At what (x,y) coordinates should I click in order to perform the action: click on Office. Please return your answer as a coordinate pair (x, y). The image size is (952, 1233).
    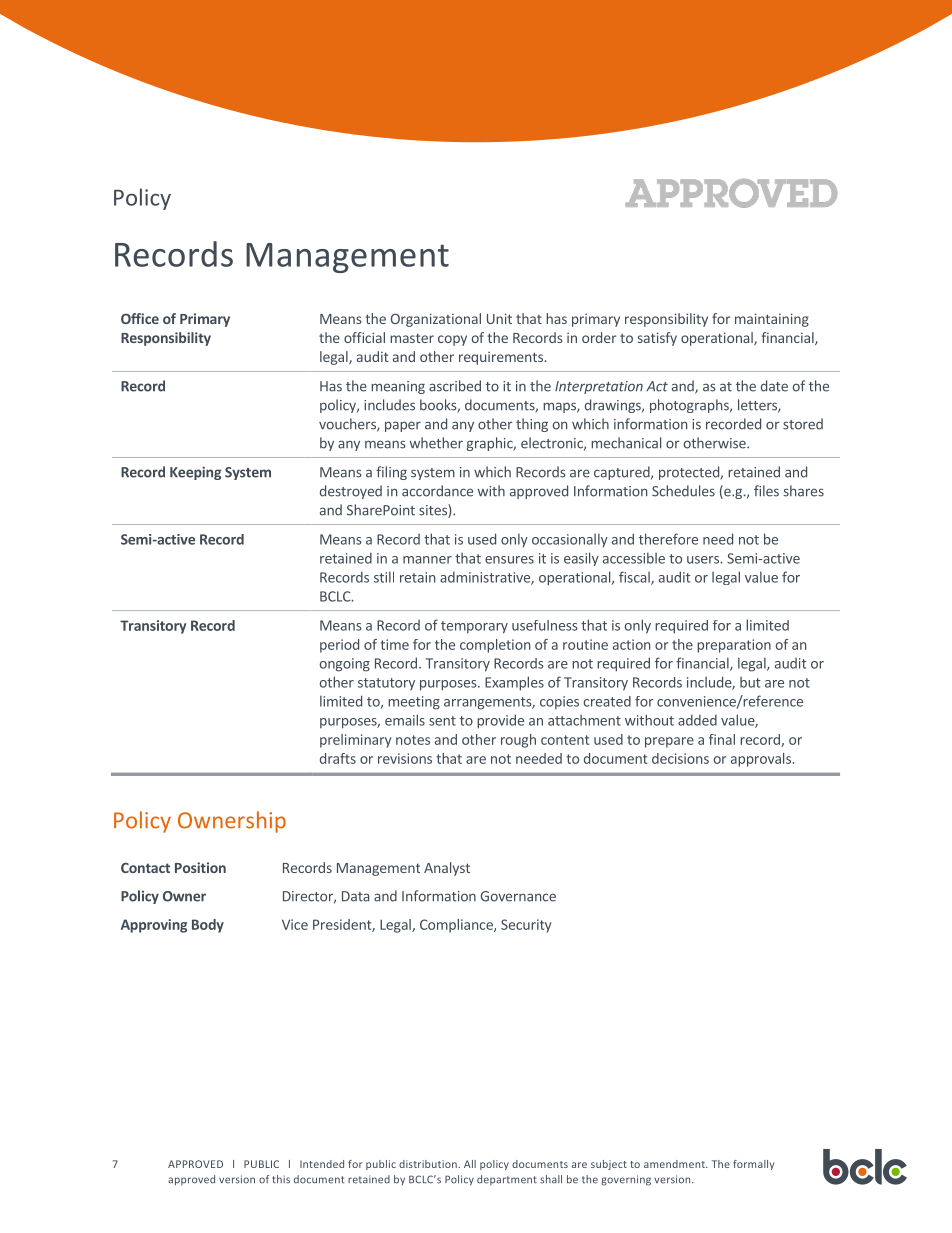
    Looking at the image, I should click on (140, 318).
